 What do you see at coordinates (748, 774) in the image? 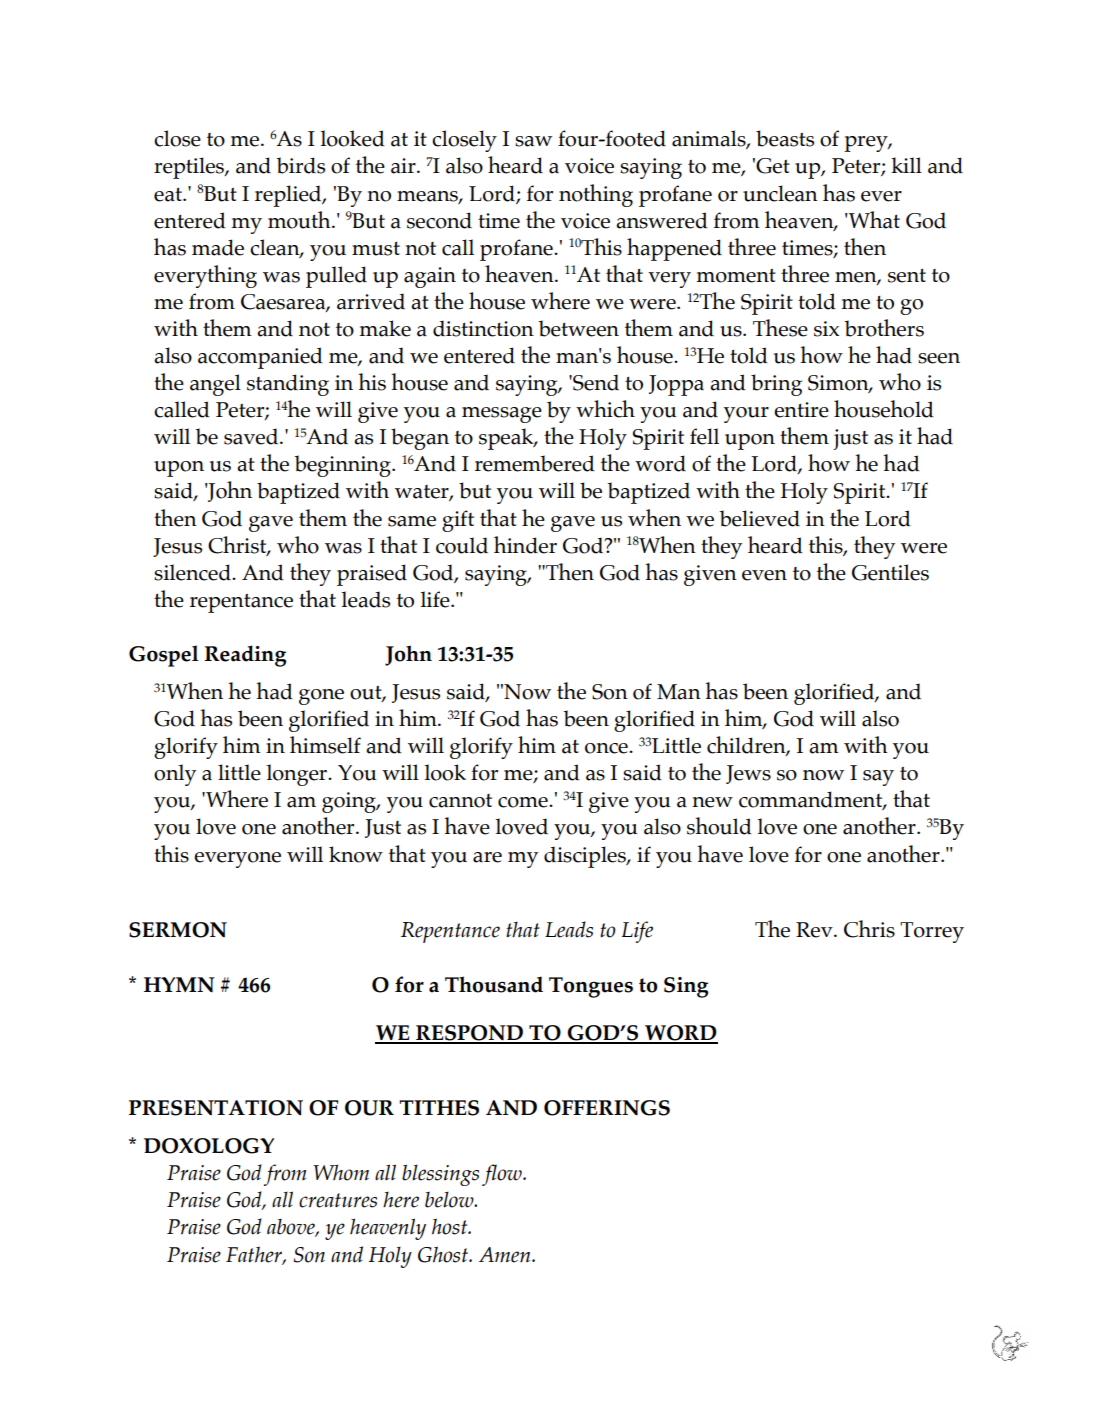
I see `Jews` at bounding box center [748, 774].
